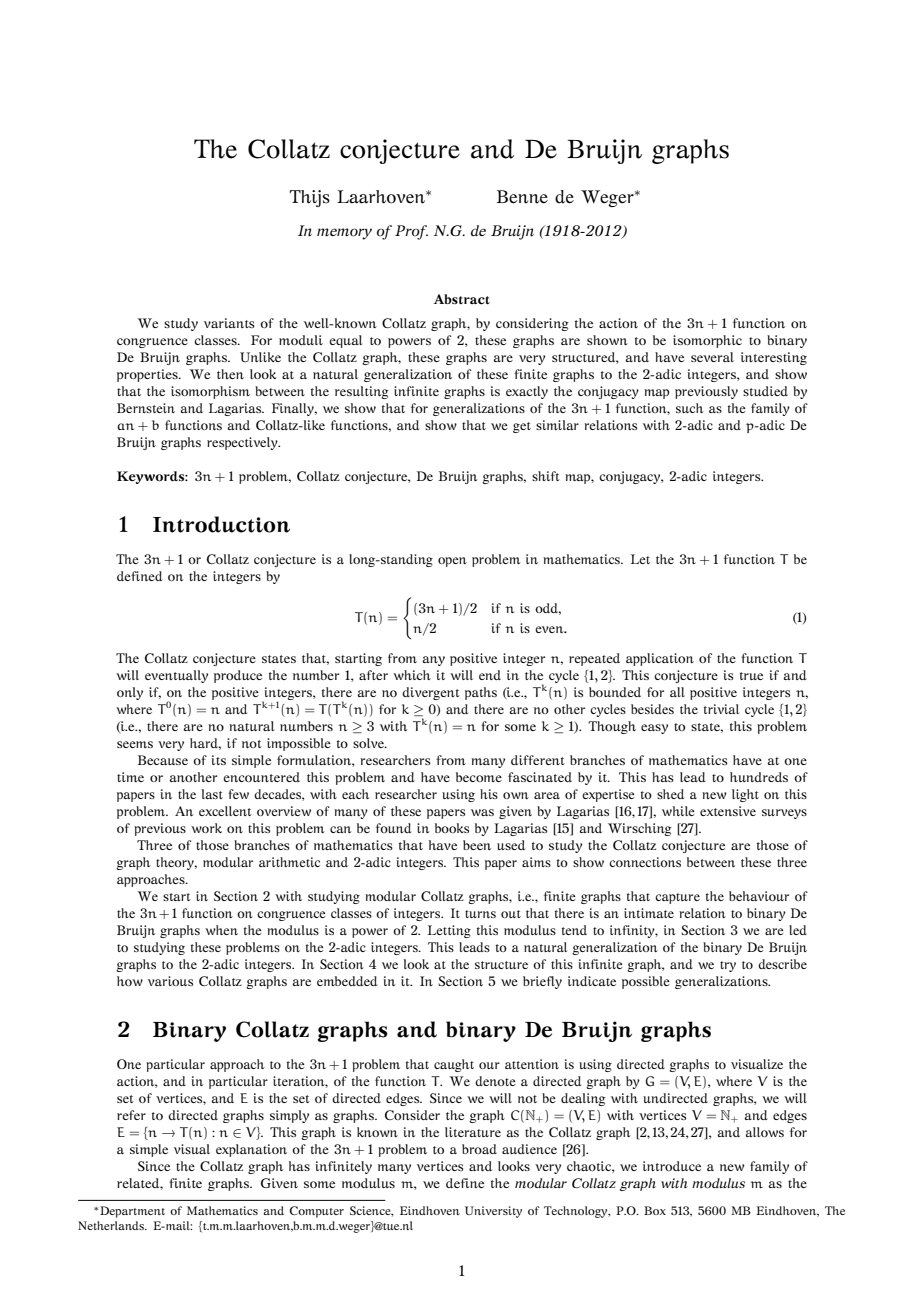 This document has width=924, height=1308. Describe the element at coordinates (243, 443) in the document. I see `respectively` at that location.
